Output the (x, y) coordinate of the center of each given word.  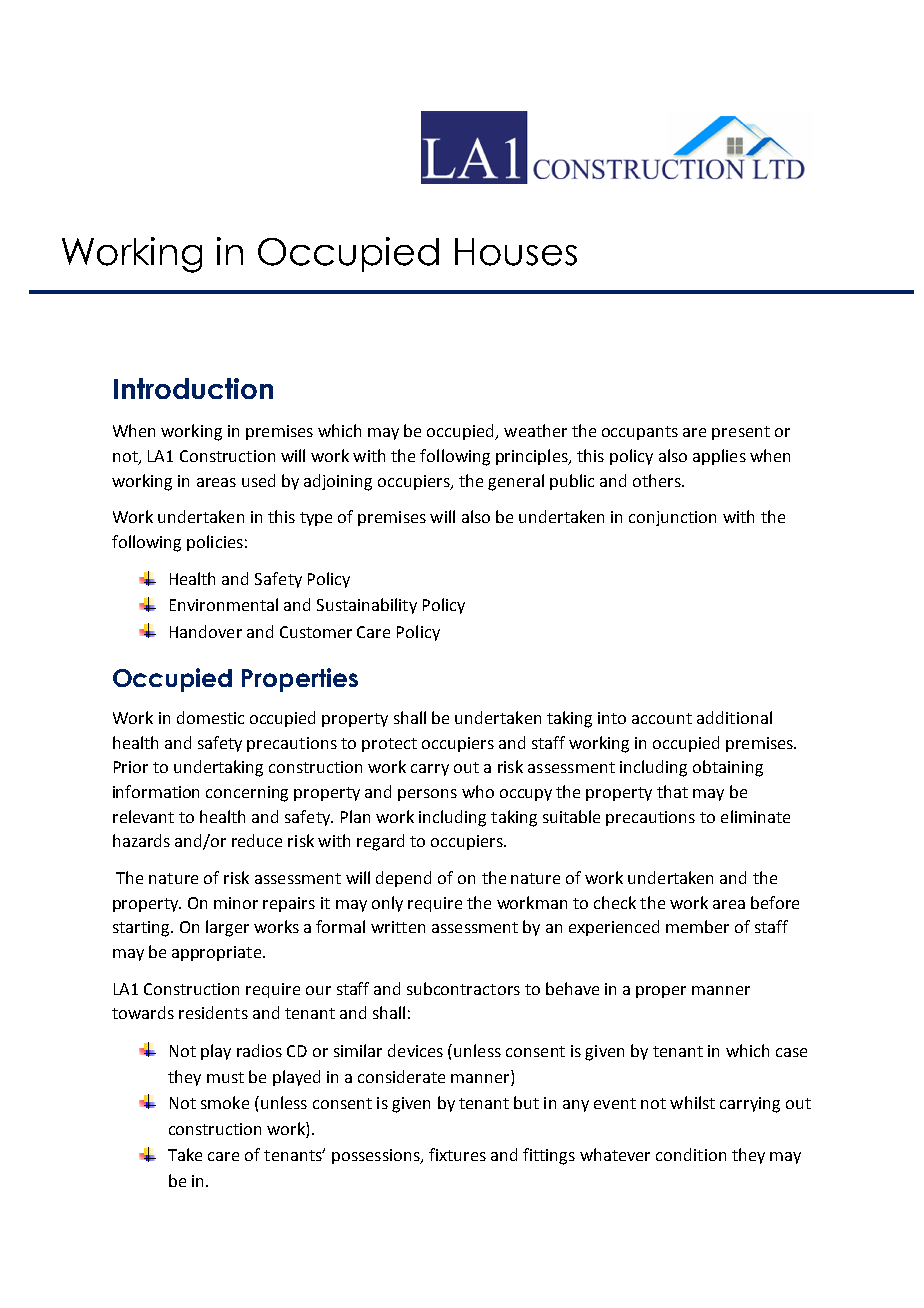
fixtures (457, 1154)
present (741, 433)
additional (734, 717)
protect (389, 745)
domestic (210, 717)
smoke (225, 1102)
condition (691, 1154)
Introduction (193, 388)
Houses (516, 252)
